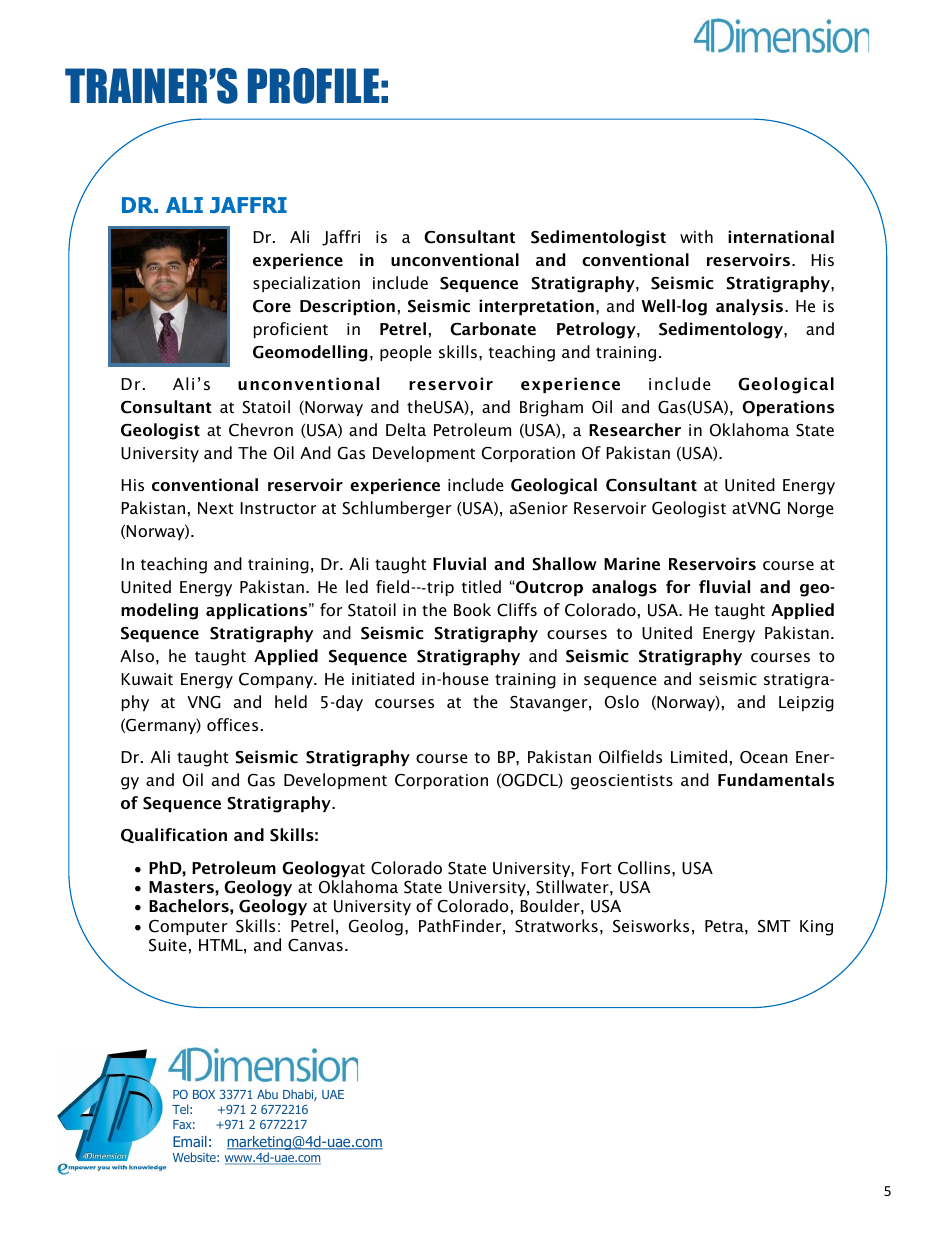 Image resolution: width=952 pixels, height=1233 pixels. I want to click on Core, so click(272, 306).
